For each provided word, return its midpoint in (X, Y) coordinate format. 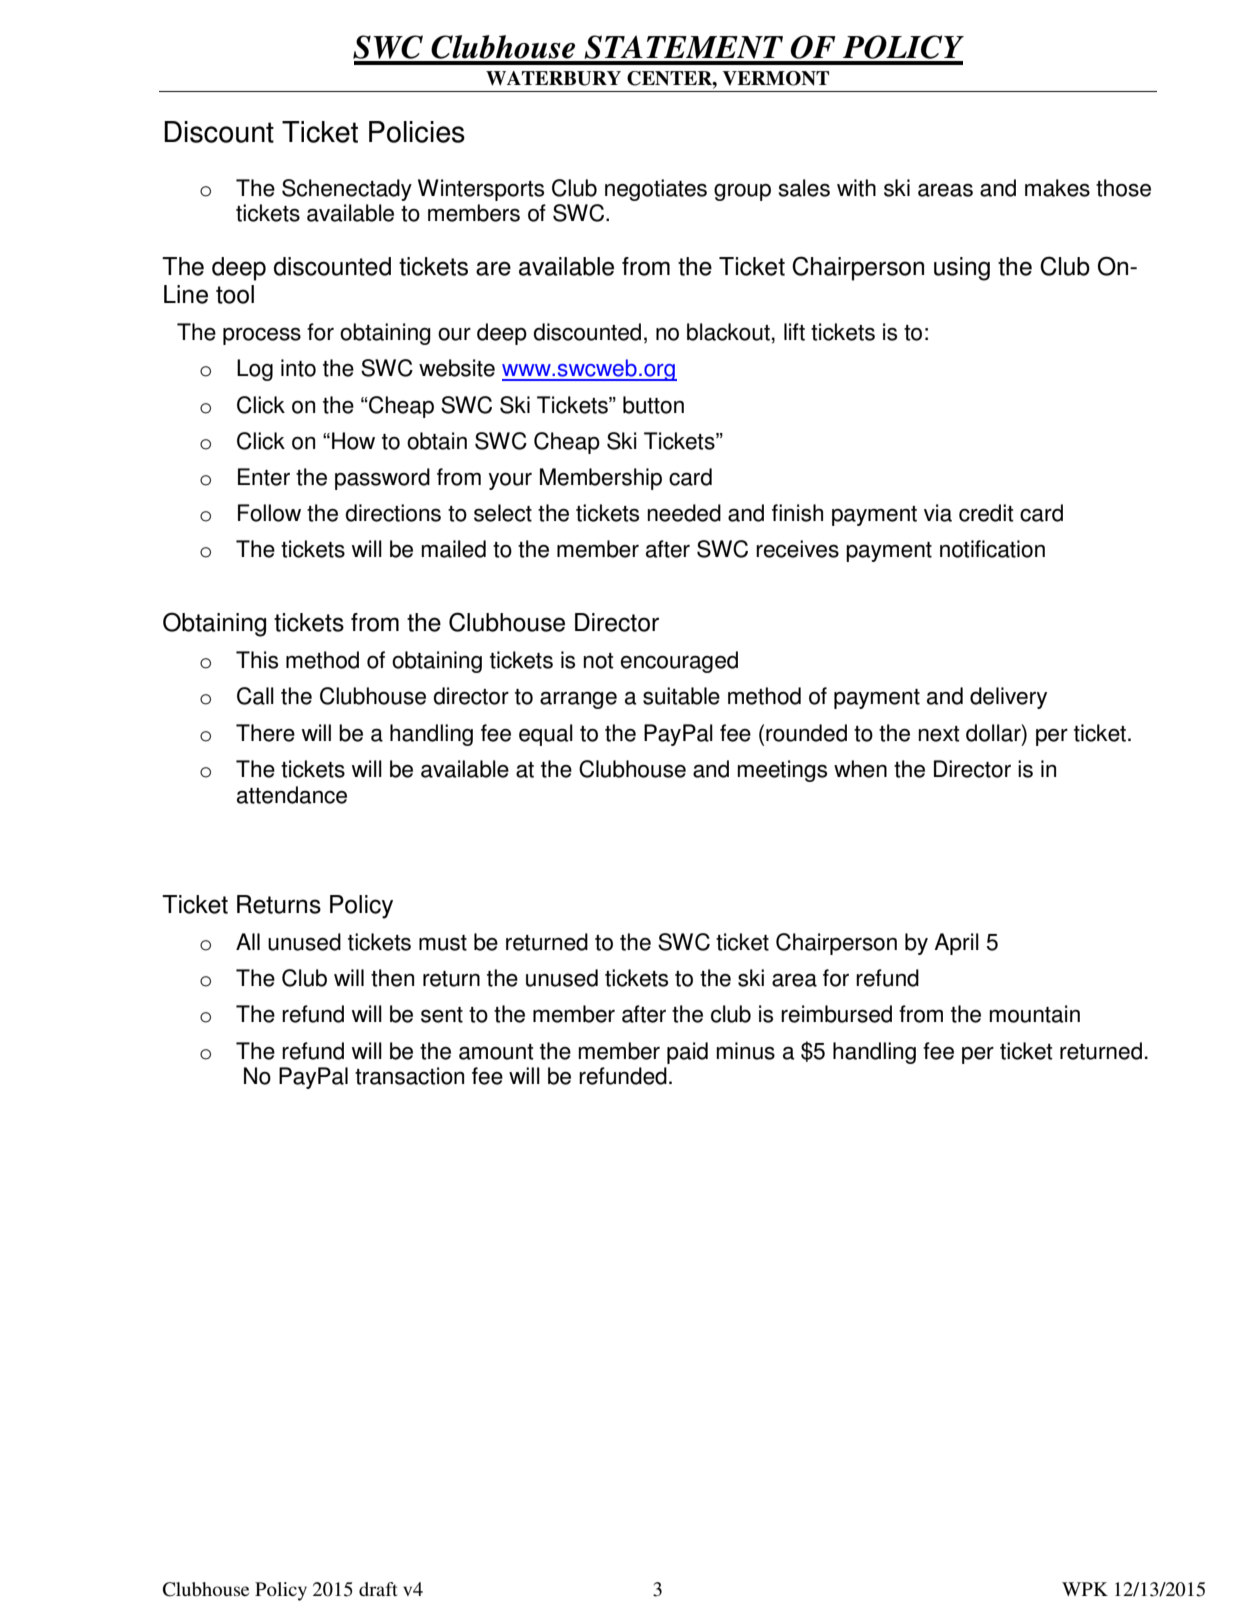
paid (687, 1053)
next (939, 734)
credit (986, 513)
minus (745, 1051)
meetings (782, 771)
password (382, 479)
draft (378, 1589)
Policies (417, 132)
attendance (292, 795)
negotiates (656, 190)
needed (684, 513)
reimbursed (836, 1014)
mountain (1034, 1014)
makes (1057, 188)
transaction (409, 1076)
